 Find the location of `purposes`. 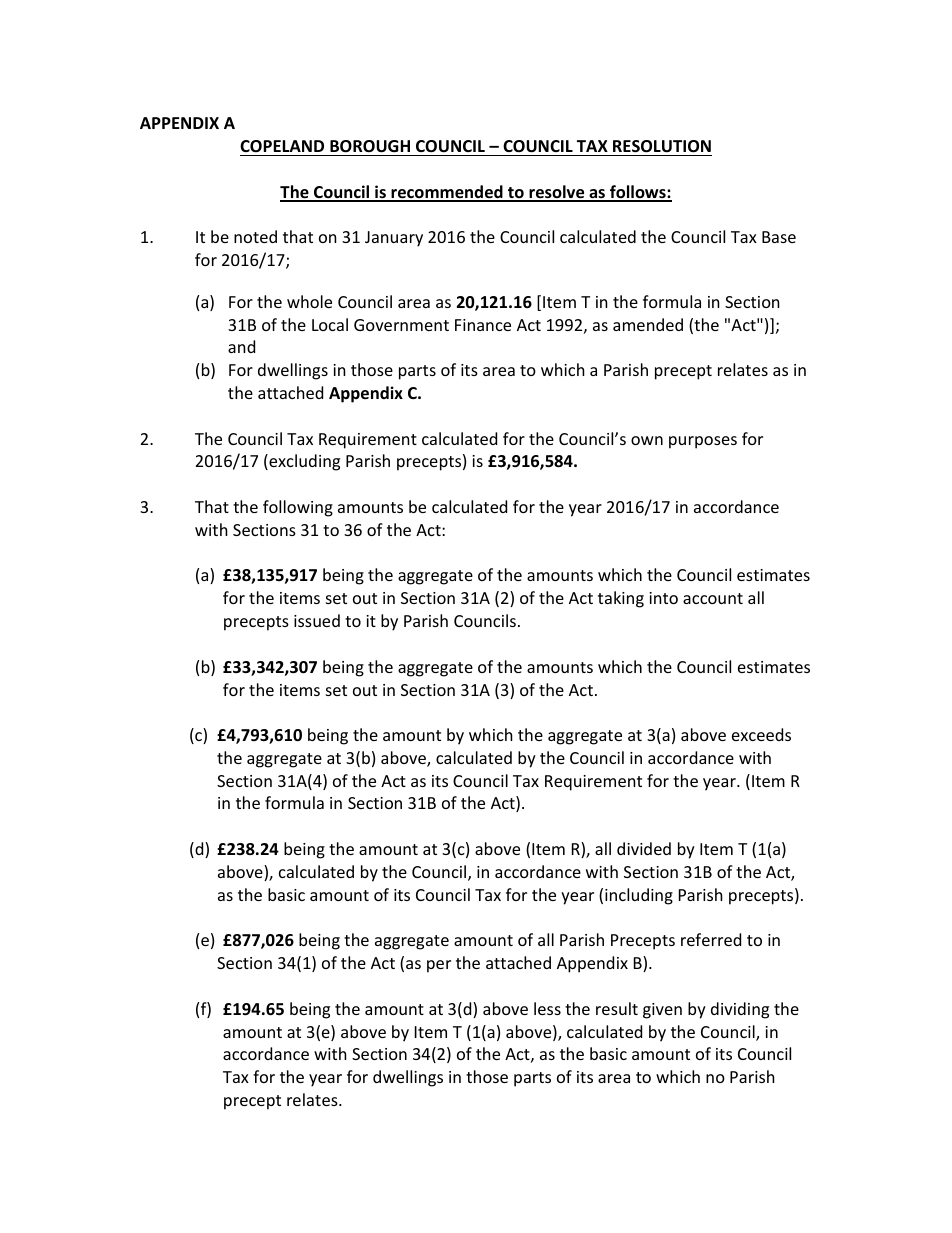

purposes is located at coordinates (703, 442).
